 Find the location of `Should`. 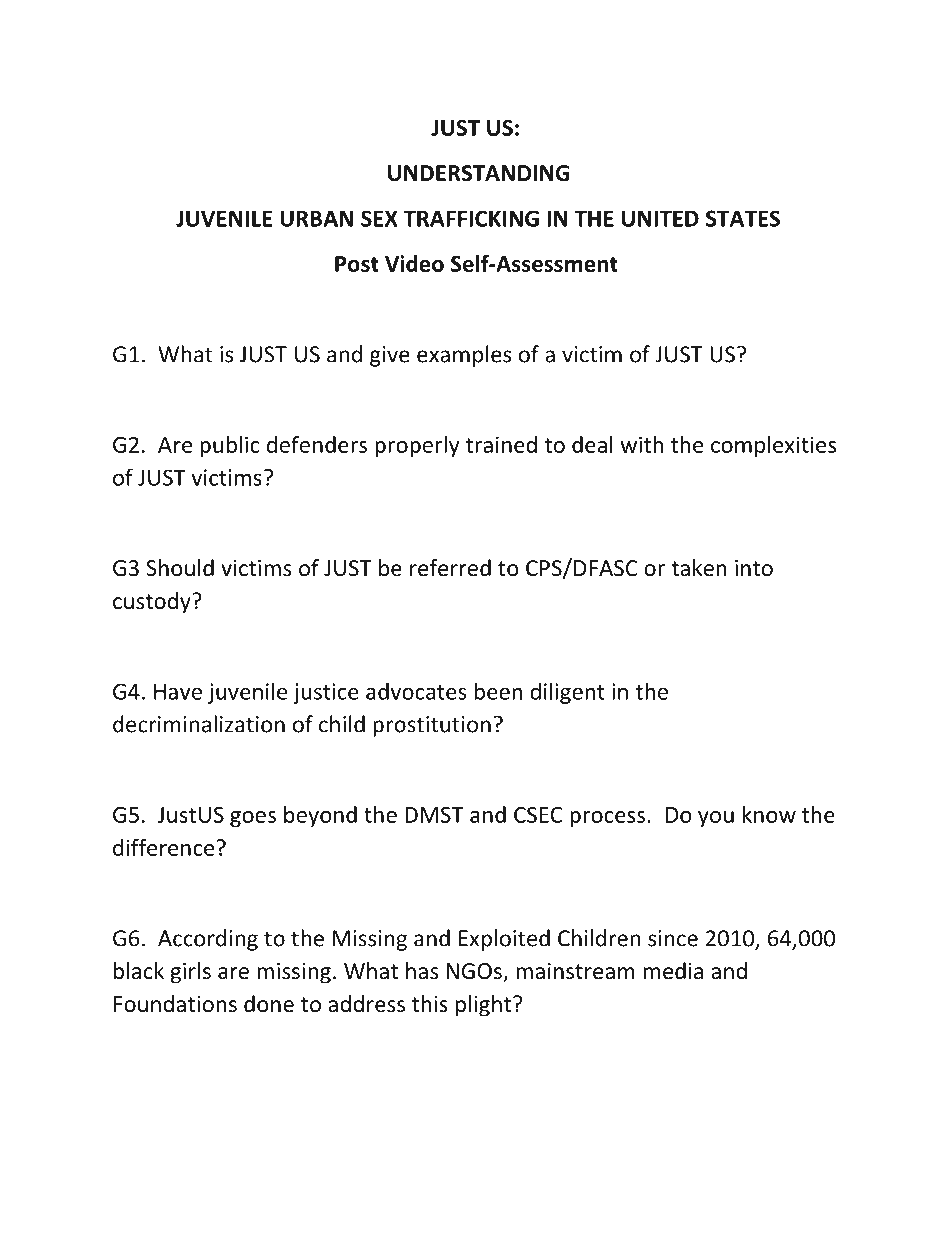

Should is located at coordinates (180, 568).
